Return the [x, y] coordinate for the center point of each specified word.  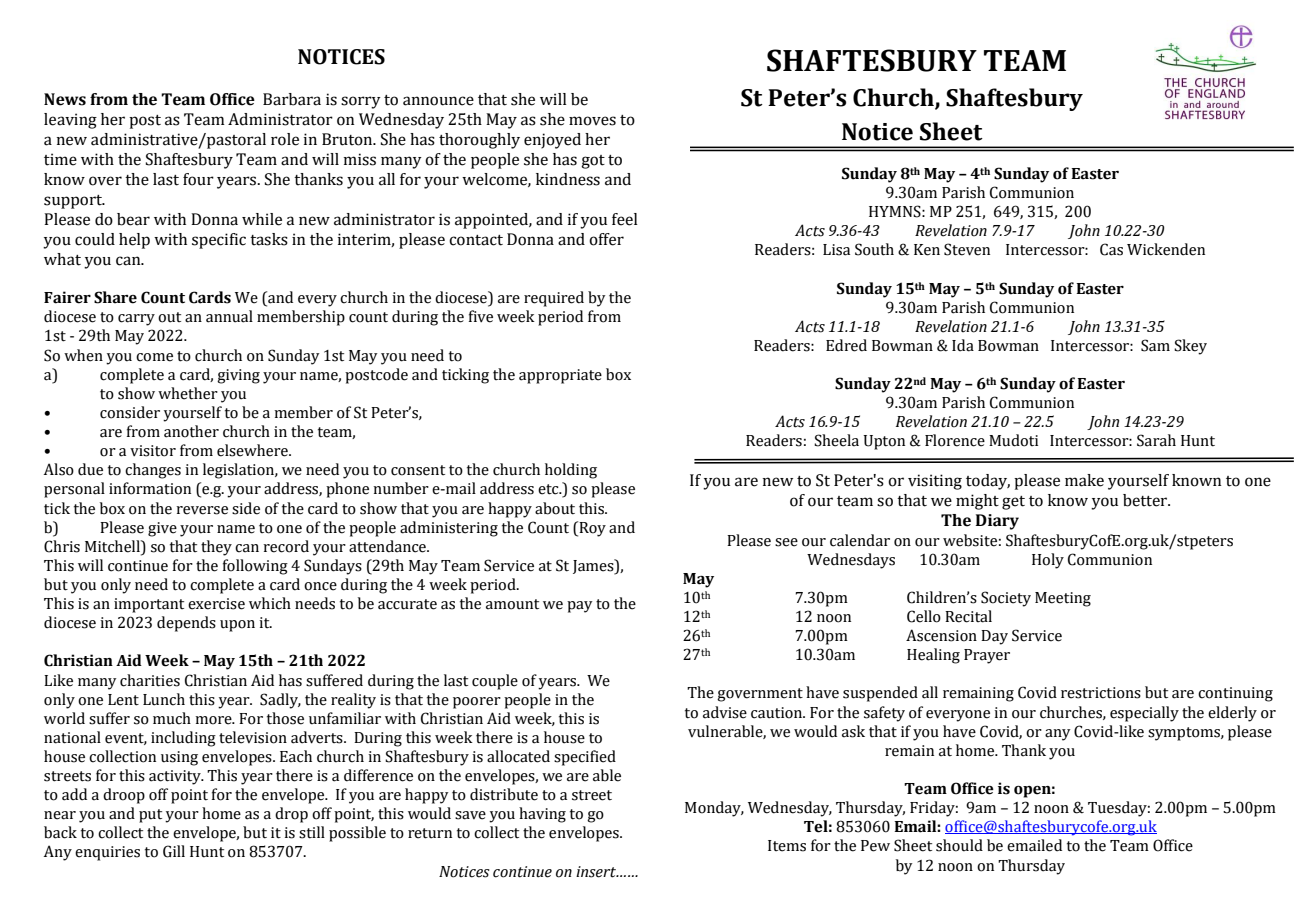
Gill [174, 851]
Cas [1111, 249]
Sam [1155, 345]
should [959, 845]
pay [579, 607]
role [285, 139]
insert [597, 872]
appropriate [560, 376]
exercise [216, 604]
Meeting [1063, 599]
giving [238, 376]
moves [592, 121]
